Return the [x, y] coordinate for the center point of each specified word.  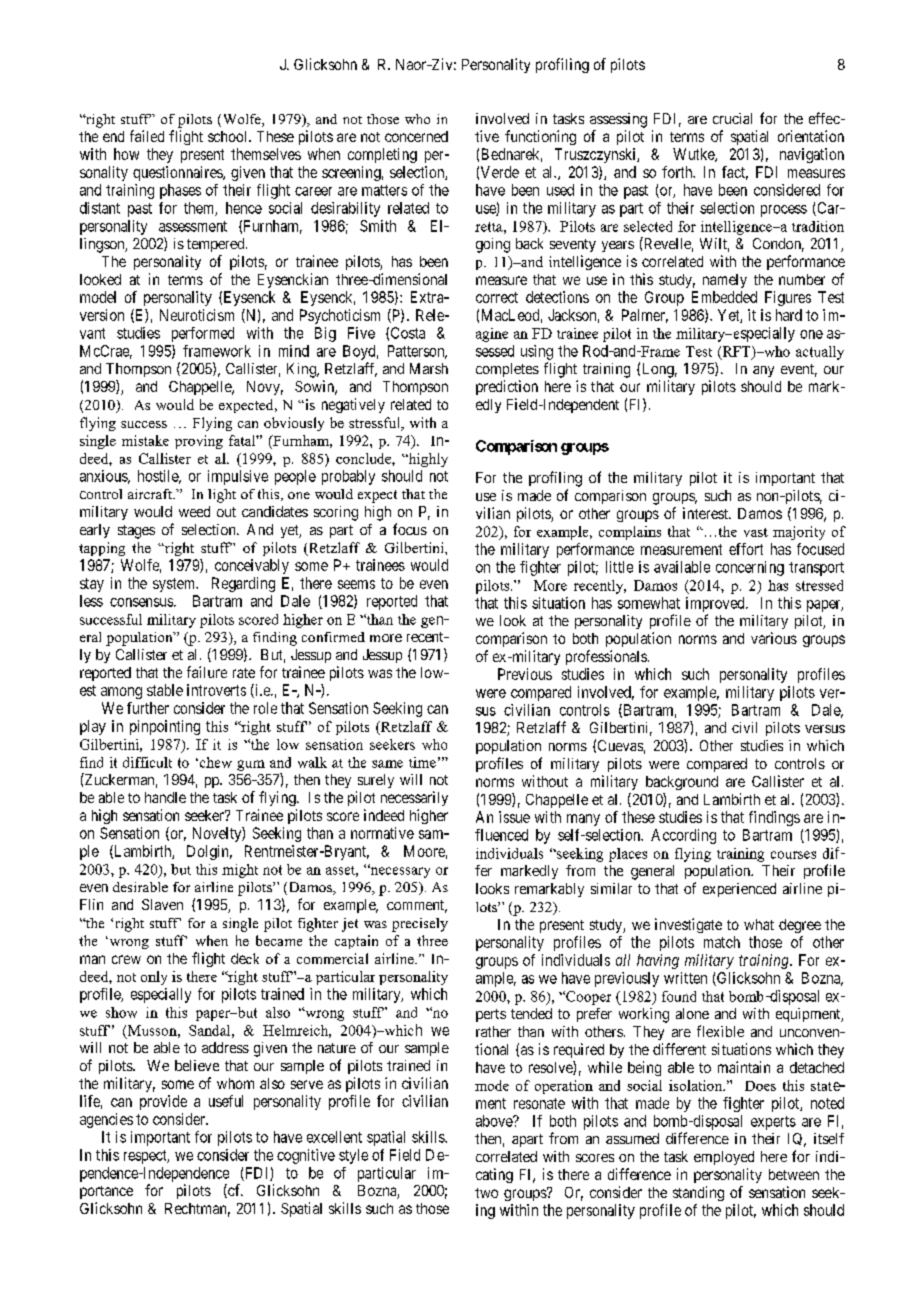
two [486, 1193]
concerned [416, 136]
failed [147, 136]
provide [163, 1102]
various [774, 638]
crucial [732, 118]
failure [207, 672]
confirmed [333, 637]
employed [724, 1158]
